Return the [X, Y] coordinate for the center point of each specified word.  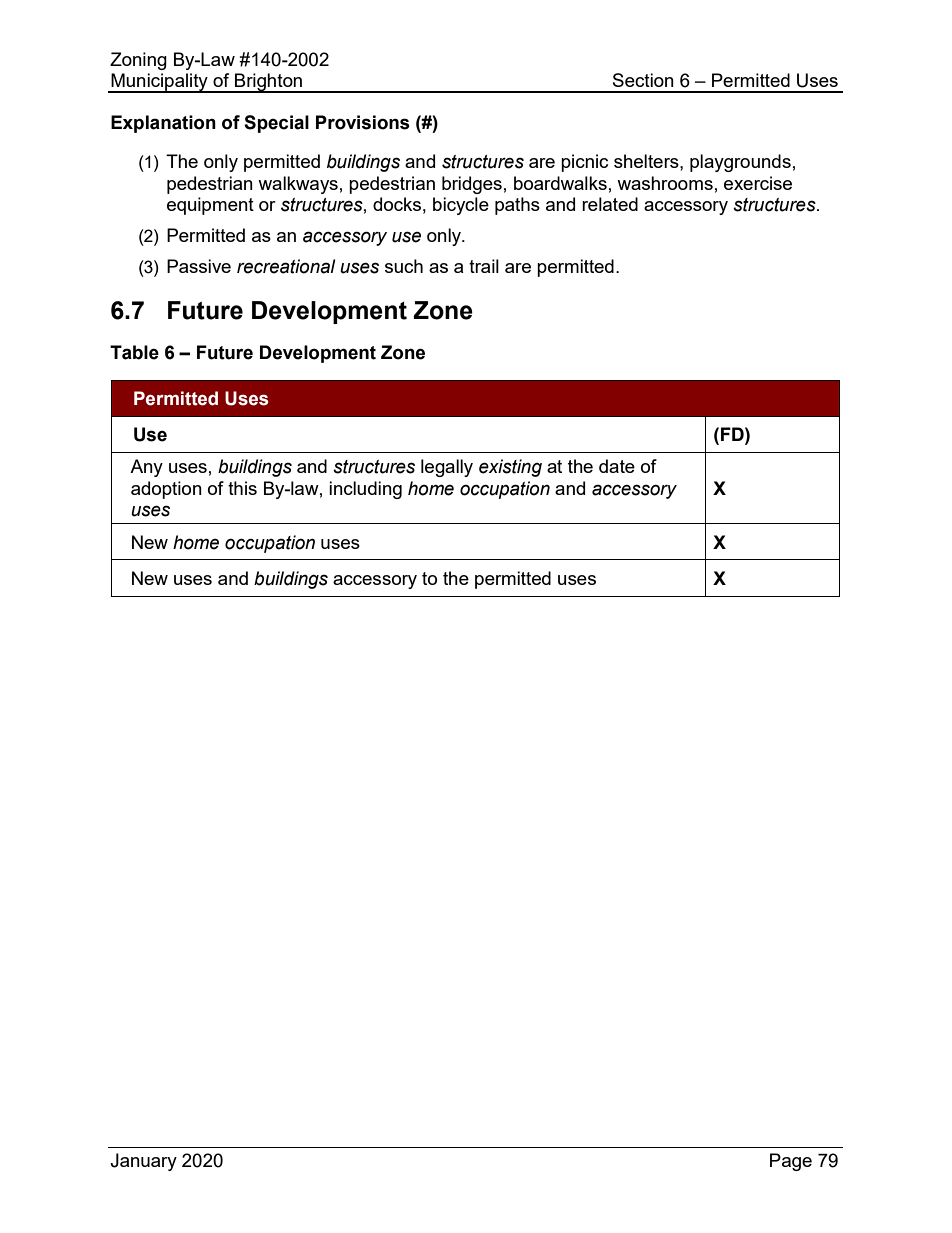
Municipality [159, 83]
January [143, 1162]
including [365, 490]
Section [643, 80]
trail [484, 266]
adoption [166, 490]
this [242, 488]
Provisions [363, 122]
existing [510, 468]
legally [447, 468]
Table [134, 352]
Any [146, 468]
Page [791, 1162]
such [404, 266]
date [617, 466]
